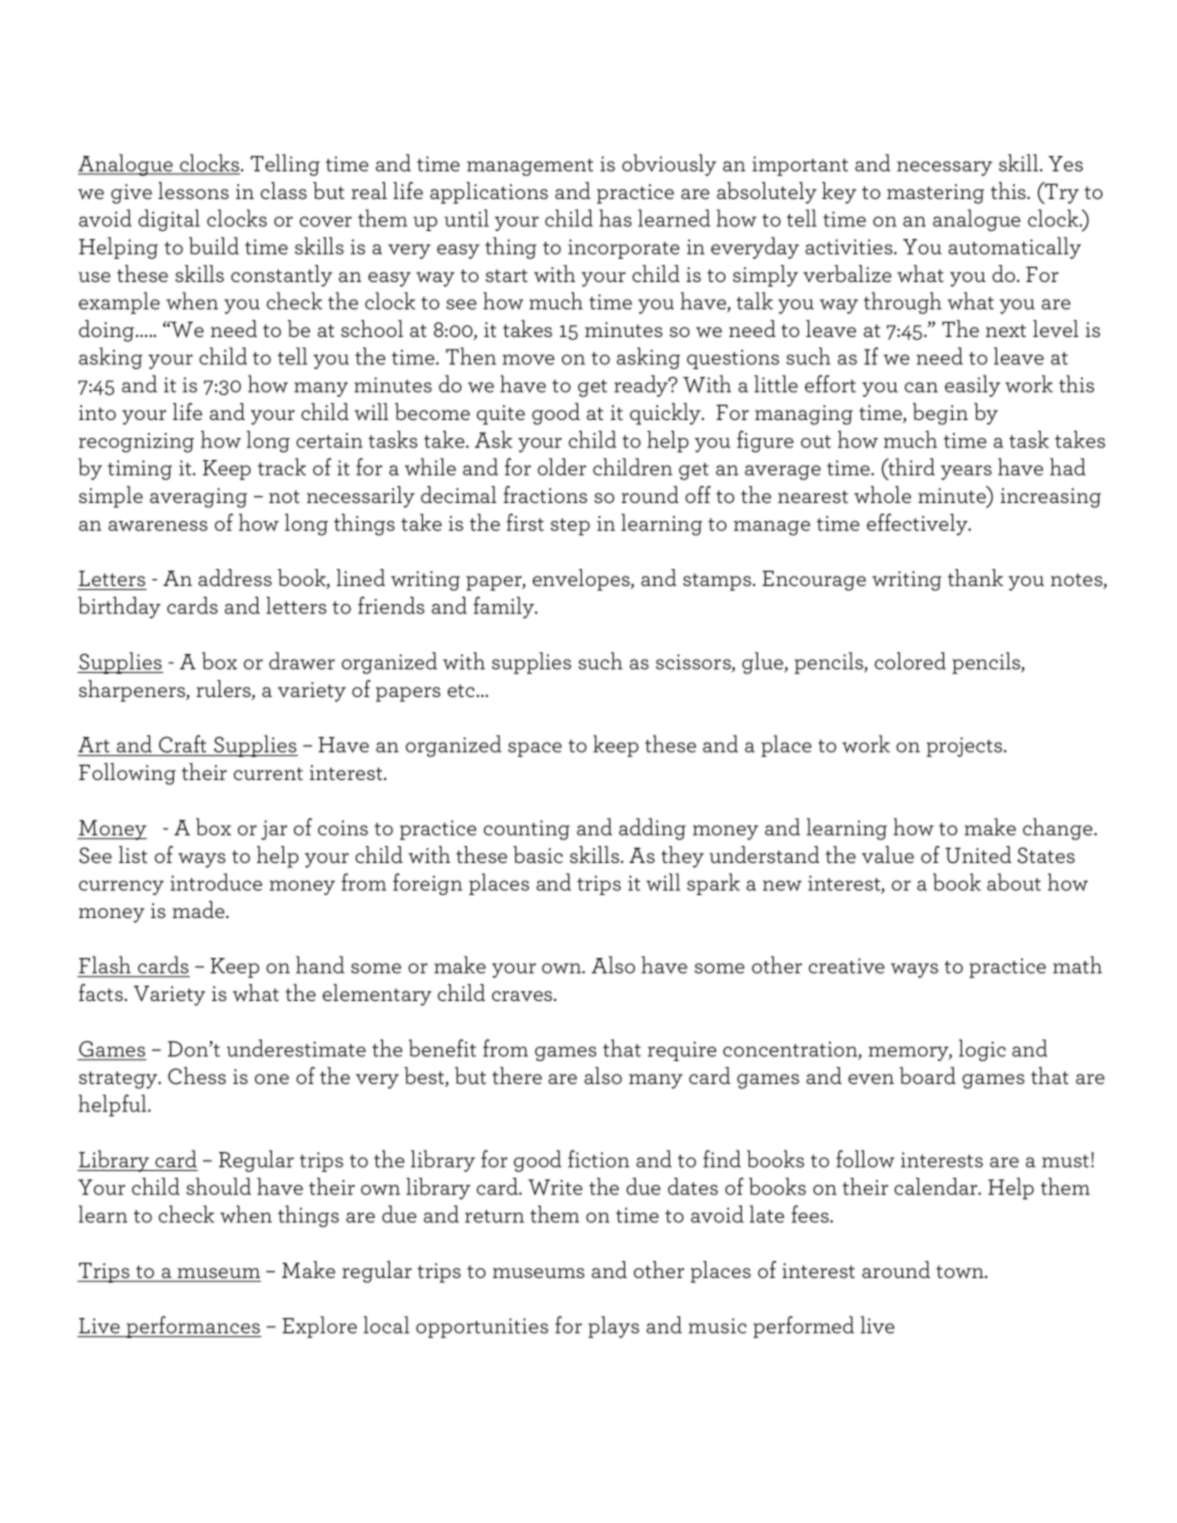 This page has height=1523, width=1177. What do you see at coordinates (182, 744) in the page?
I see `Craft` at bounding box center [182, 744].
